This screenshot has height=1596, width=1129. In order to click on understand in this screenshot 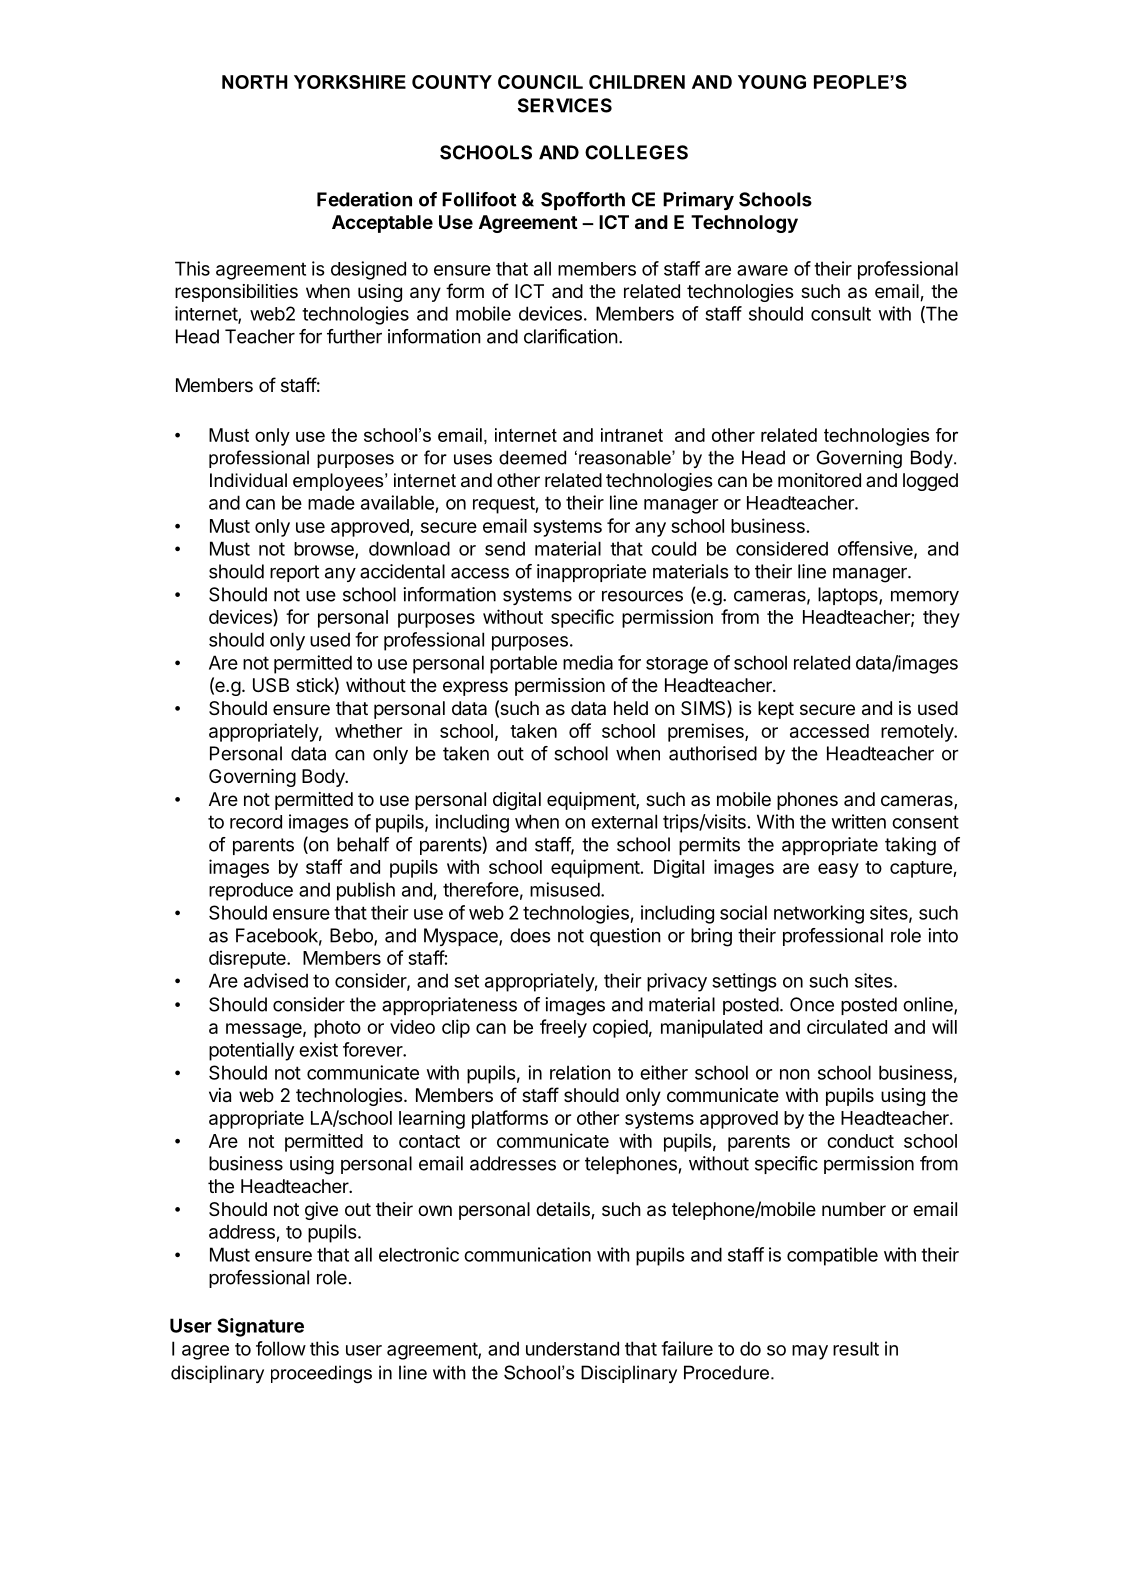, I will do `click(572, 1348)`.
